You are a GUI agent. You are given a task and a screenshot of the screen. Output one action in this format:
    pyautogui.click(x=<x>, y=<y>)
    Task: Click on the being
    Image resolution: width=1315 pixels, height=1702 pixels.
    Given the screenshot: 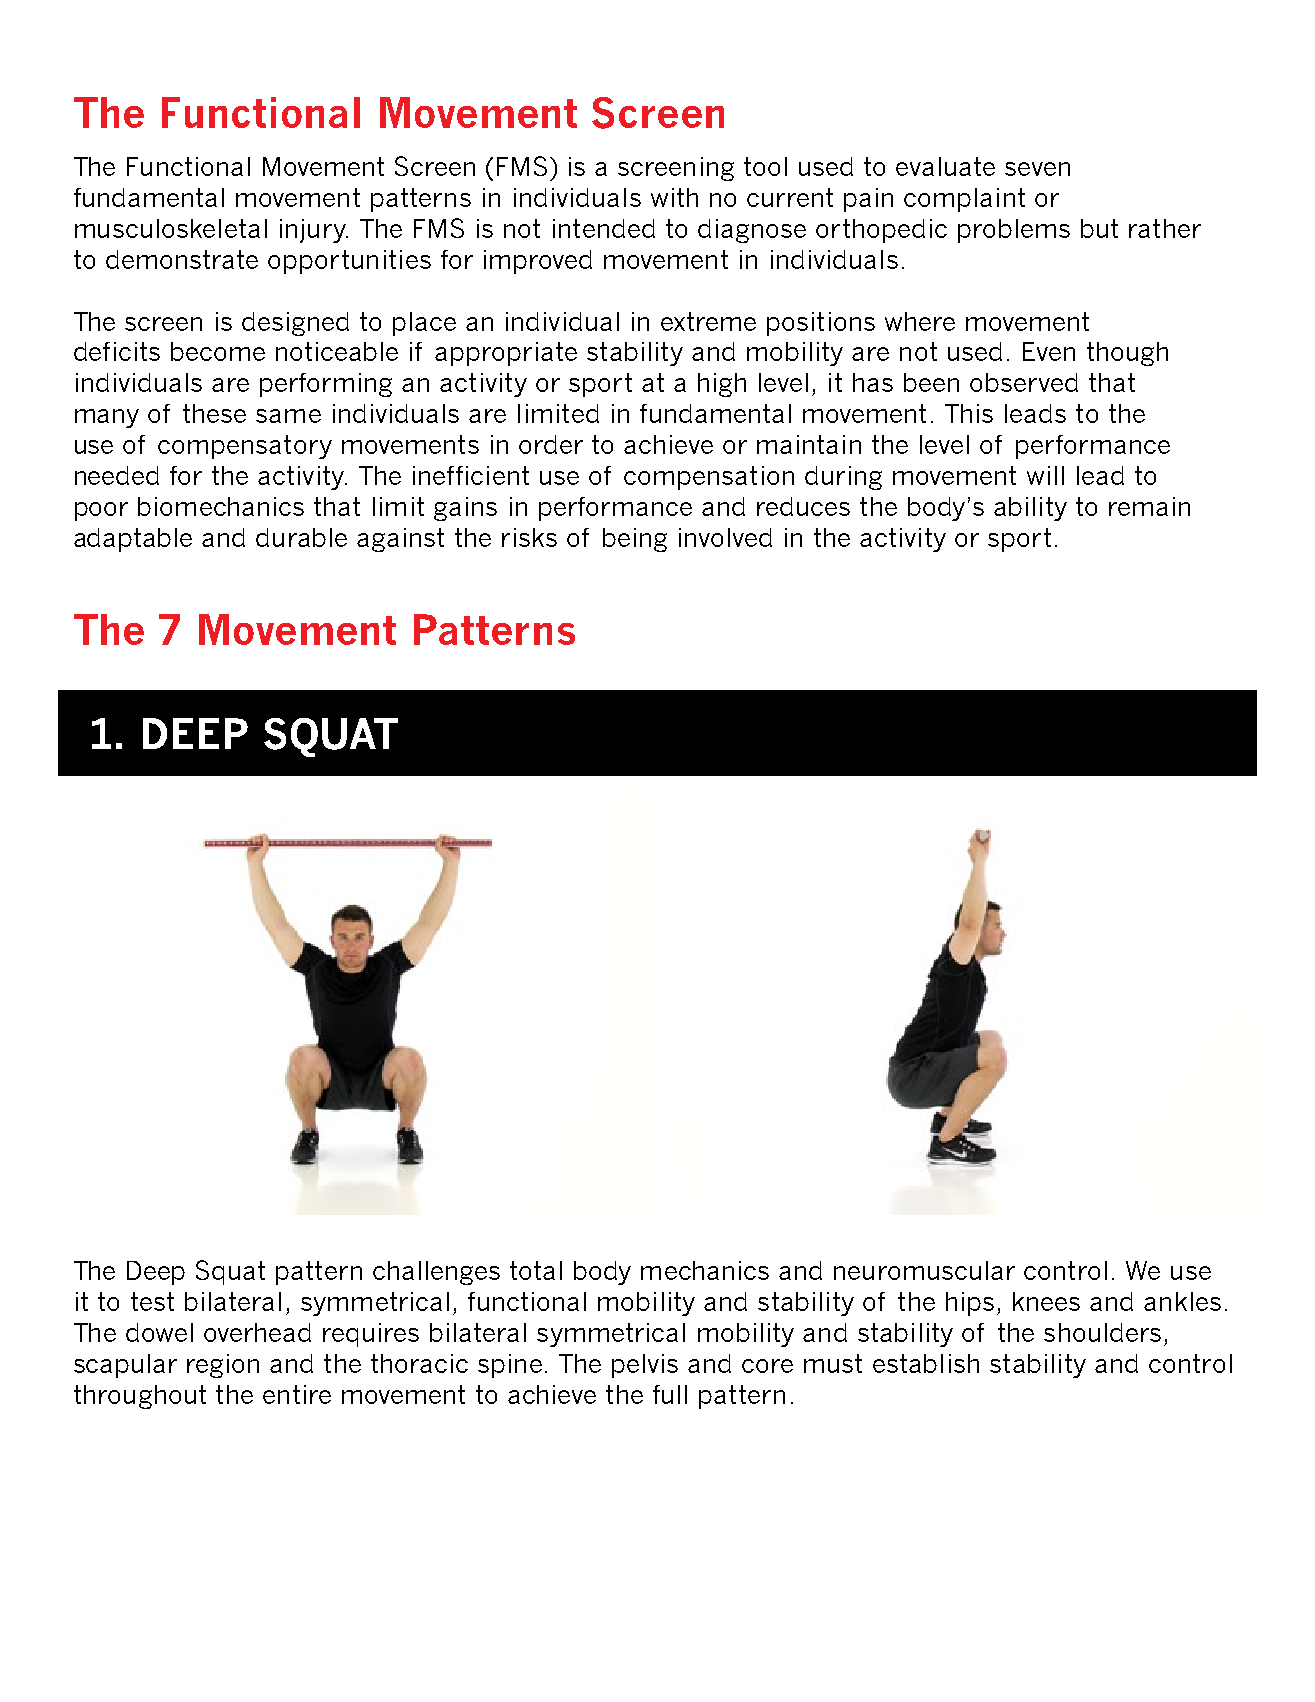 What is the action you would take?
    pyautogui.click(x=635, y=540)
